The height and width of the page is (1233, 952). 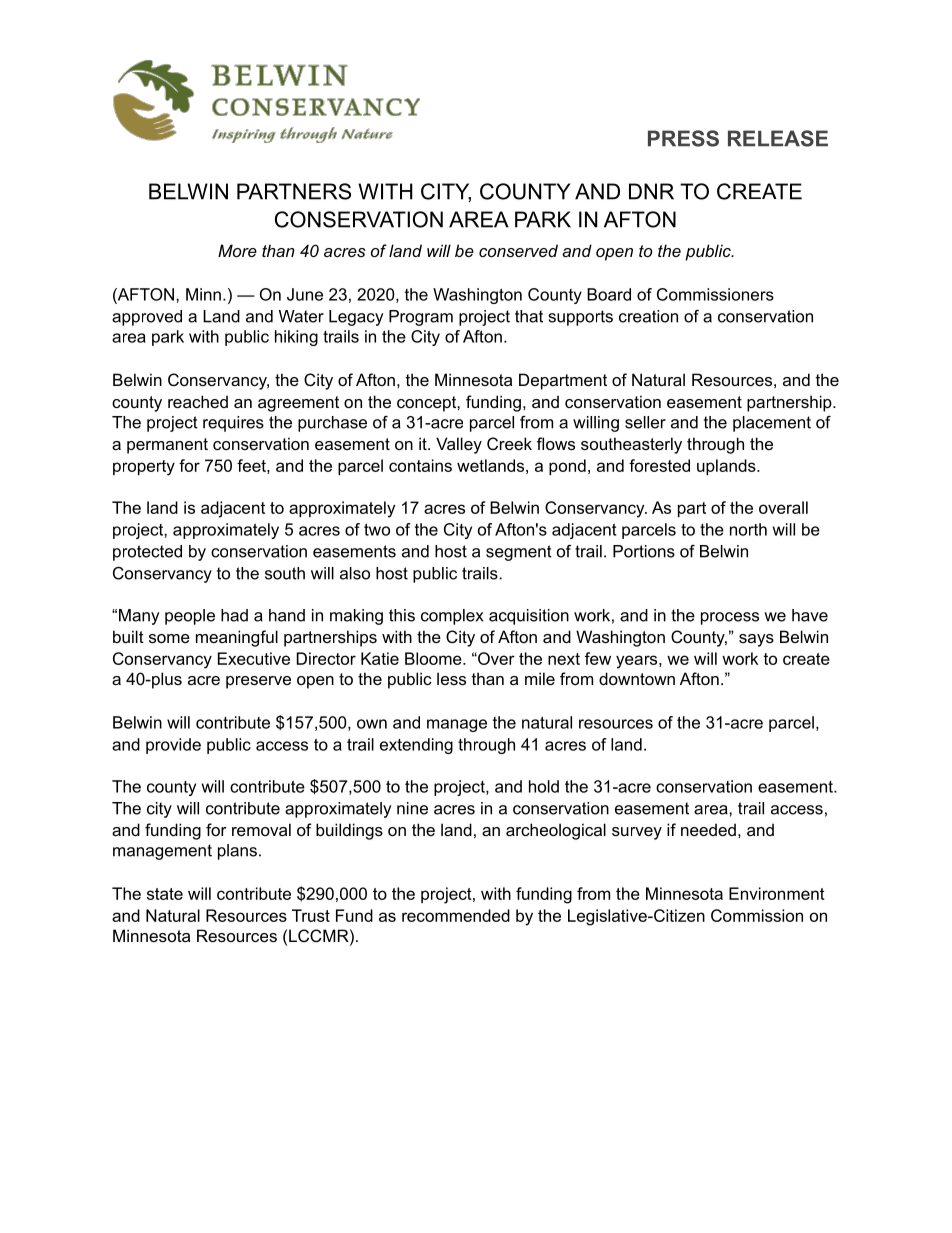 What do you see at coordinates (198, 401) in the page?
I see `reached` at bounding box center [198, 401].
